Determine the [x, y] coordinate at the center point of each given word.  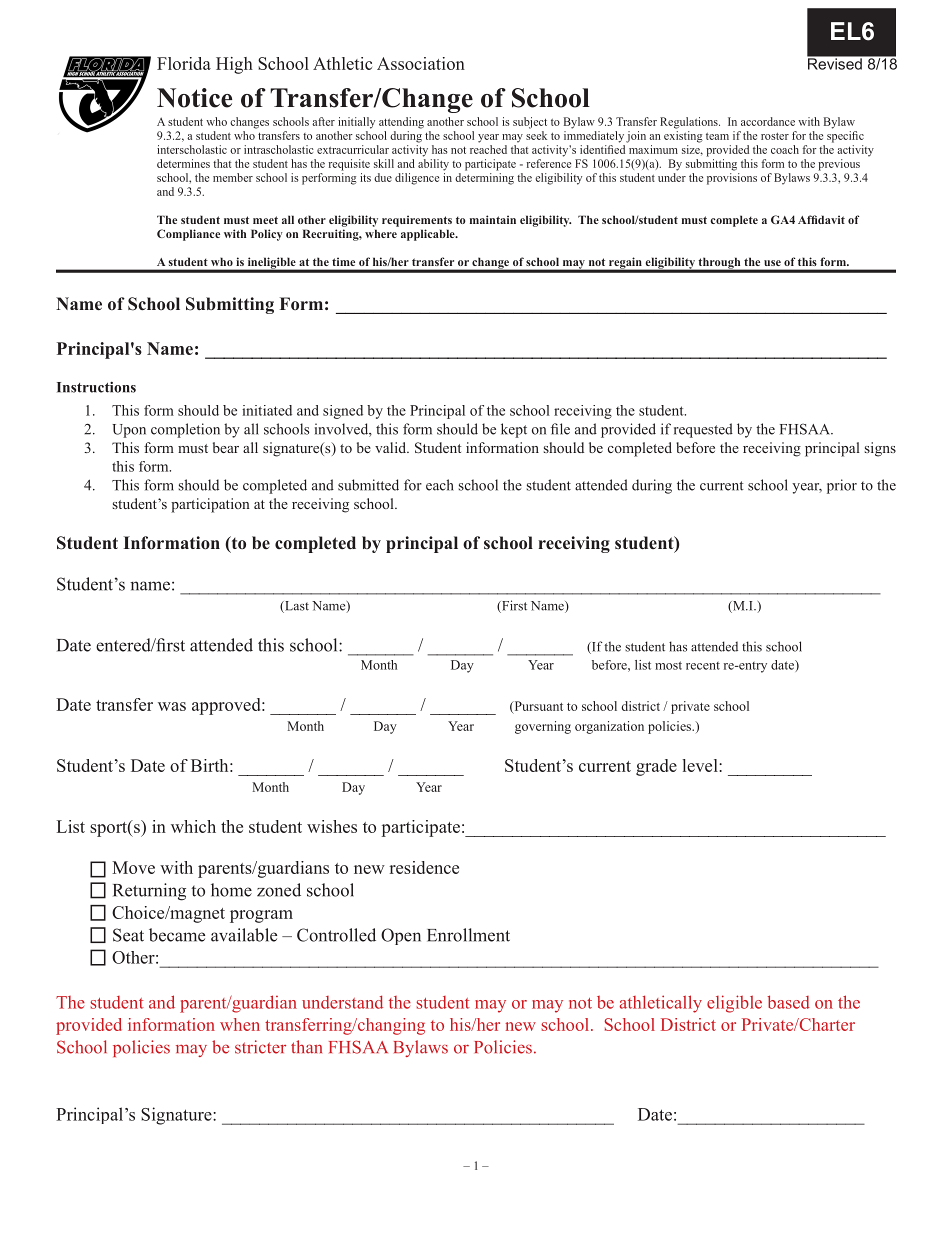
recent [703, 666]
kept [514, 430]
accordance [768, 121]
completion [185, 430]
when [240, 1024]
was [172, 706]
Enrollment [468, 935]
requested [703, 430]
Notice [194, 98]
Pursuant [537, 707]
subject [530, 123]
